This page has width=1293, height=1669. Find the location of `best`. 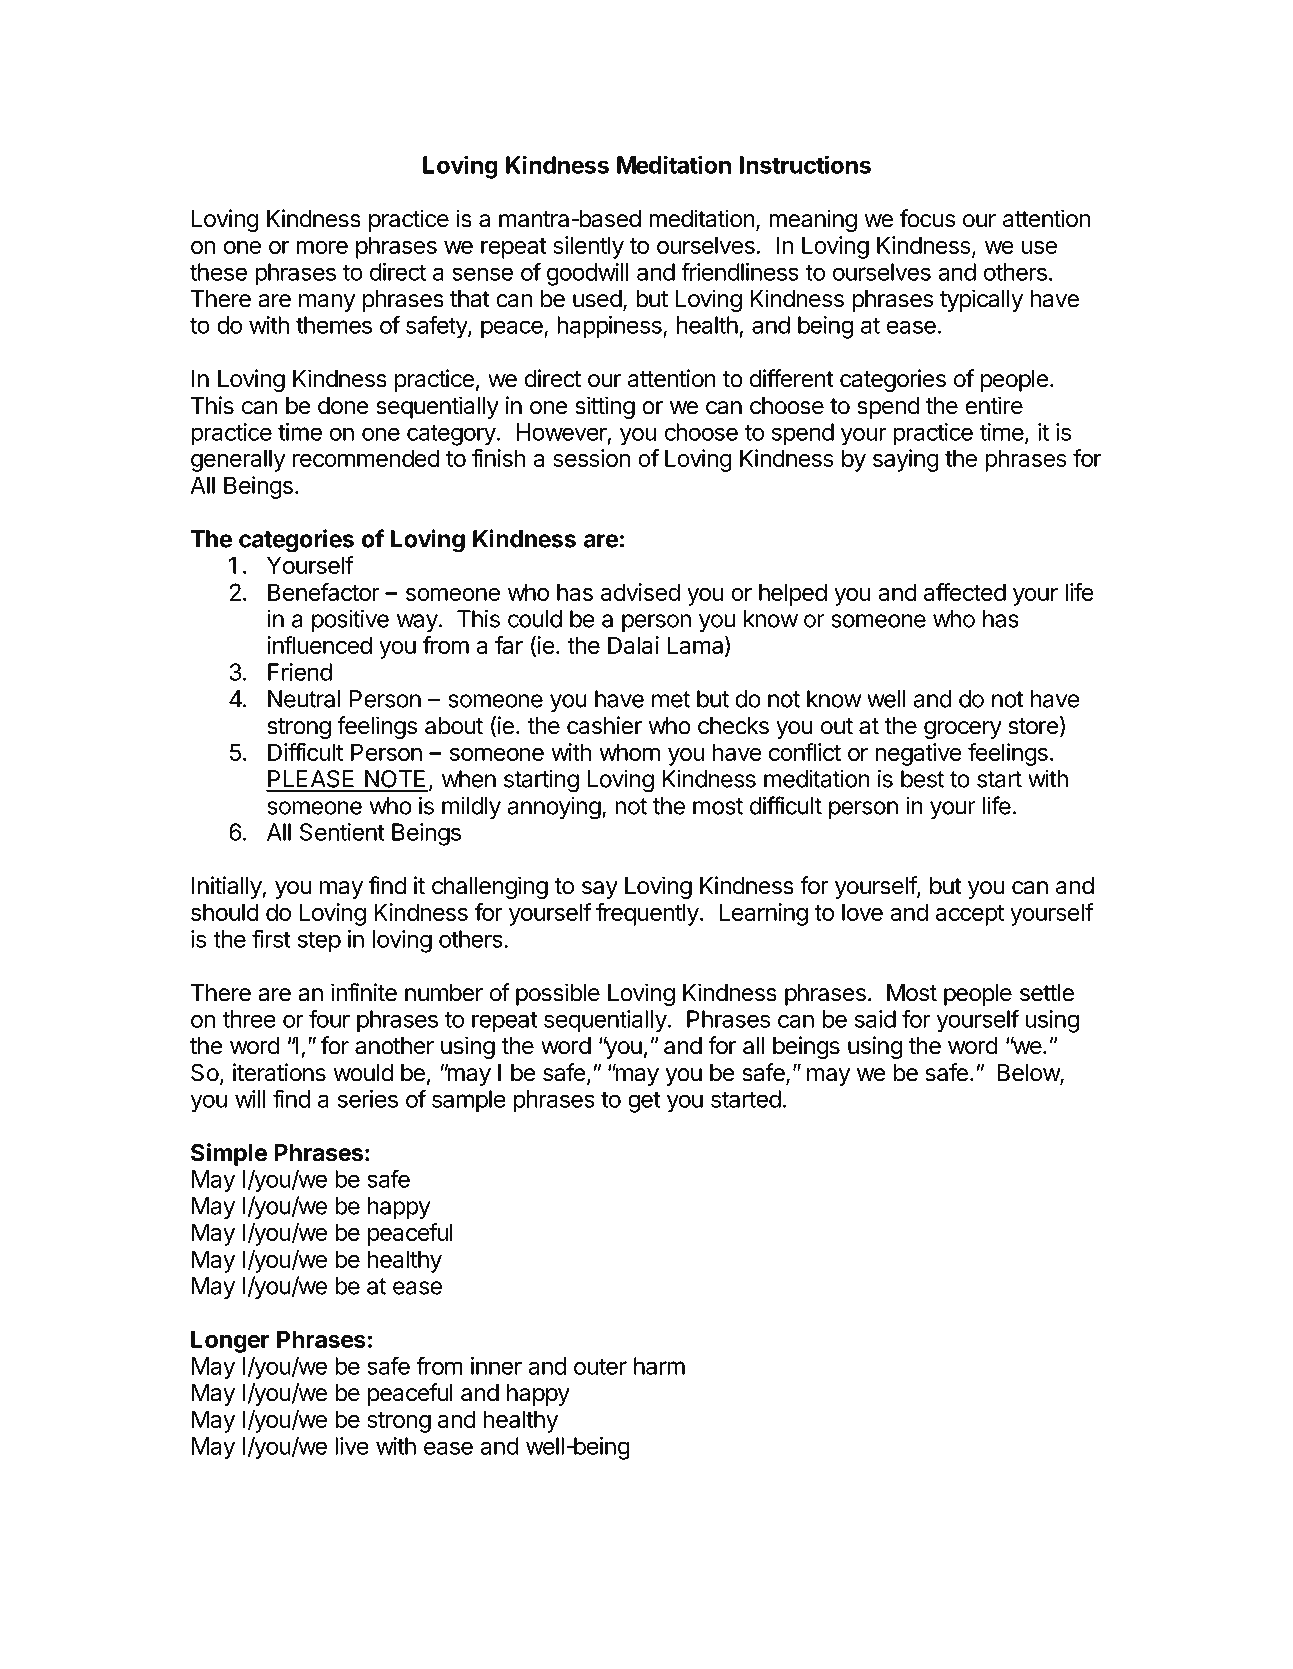

best is located at coordinates (922, 779).
